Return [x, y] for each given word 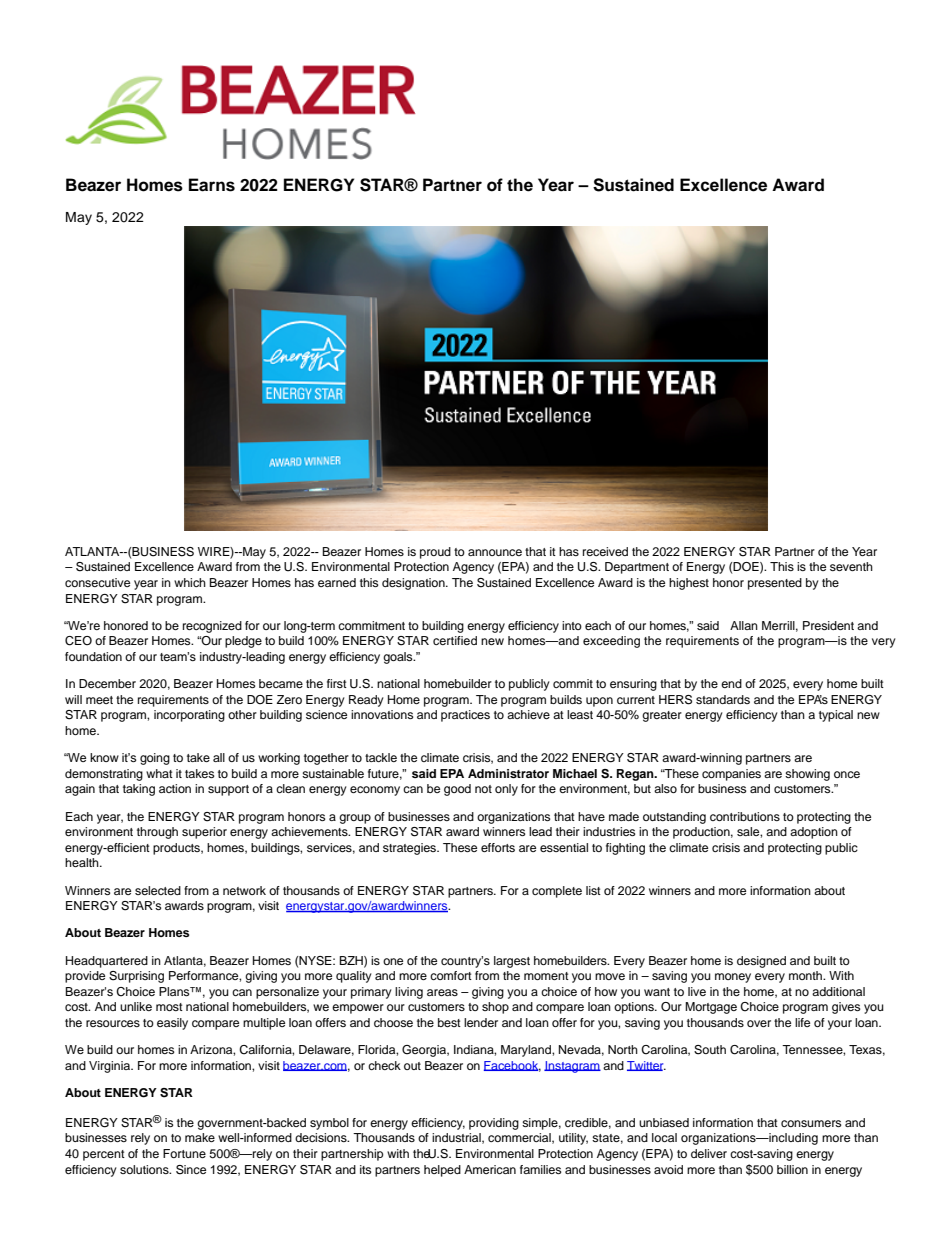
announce [495, 552]
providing [494, 1124]
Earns [212, 185]
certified [455, 640]
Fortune [184, 1153]
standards [723, 699]
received [605, 551]
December [107, 683]
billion [792, 1169]
